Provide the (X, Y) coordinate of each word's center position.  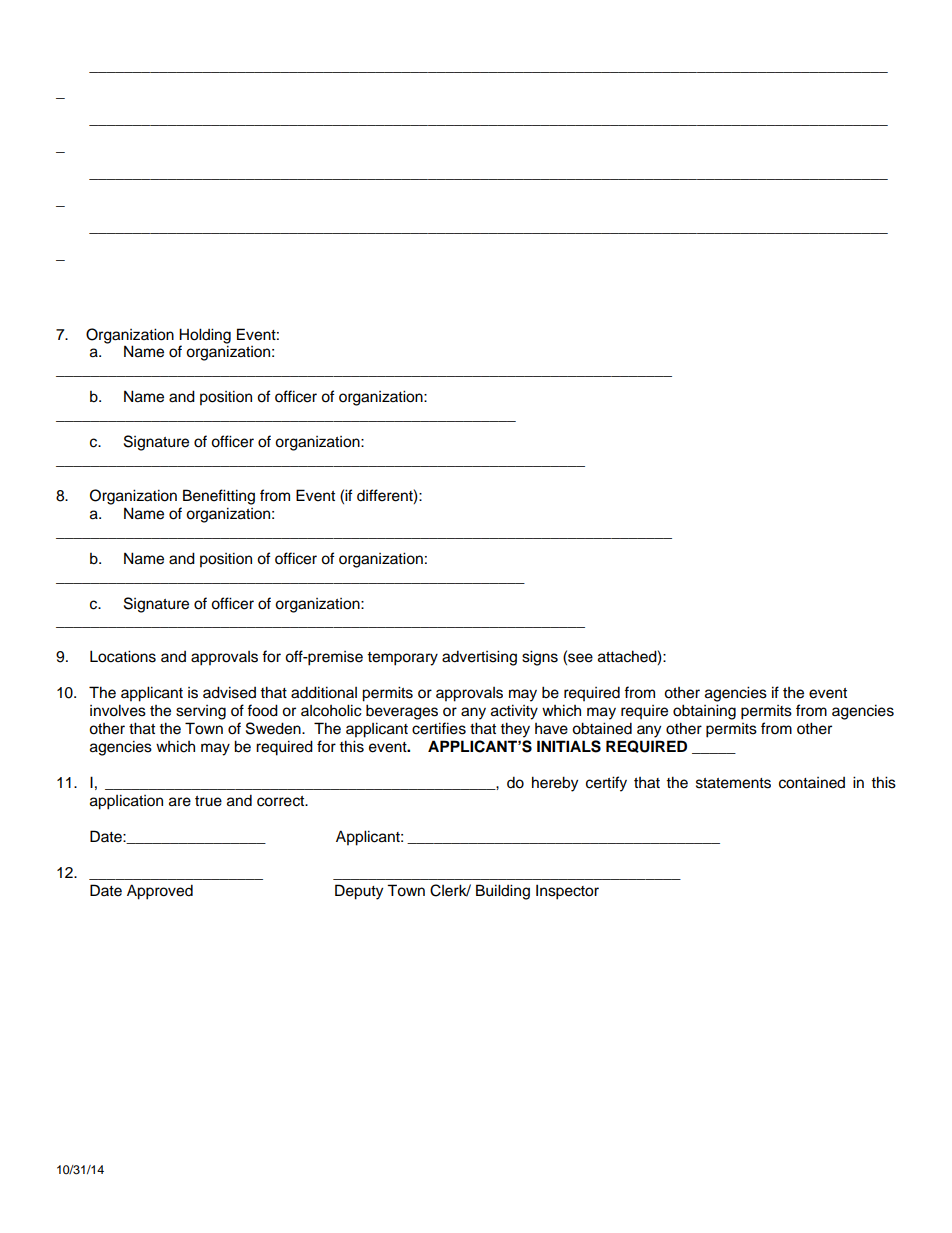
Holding (205, 336)
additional (324, 692)
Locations (123, 656)
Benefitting (219, 497)
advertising (479, 658)
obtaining (704, 712)
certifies (439, 728)
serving (201, 712)
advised (229, 692)
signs (540, 658)
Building (503, 892)
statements (733, 783)
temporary (402, 659)
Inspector (567, 892)
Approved (160, 892)
